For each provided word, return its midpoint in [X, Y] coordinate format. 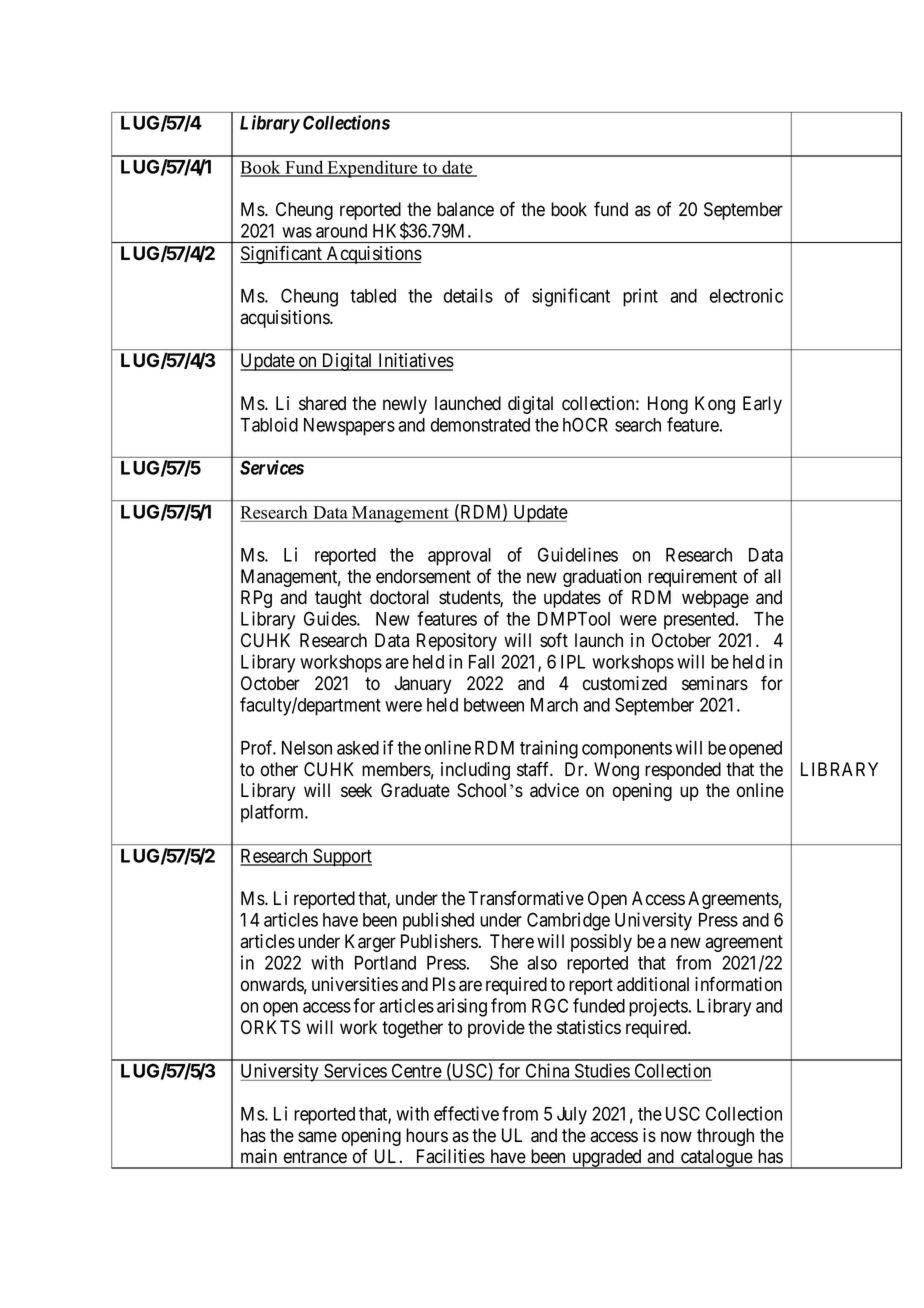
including [475, 771]
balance [465, 209]
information [738, 984]
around [341, 231]
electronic [746, 295]
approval [459, 557]
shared [322, 403]
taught [338, 599]
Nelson [307, 748]
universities [355, 984]
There [512, 941]
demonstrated [480, 425]
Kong [715, 405]
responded [683, 771]
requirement [692, 578]
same [317, 1137]
